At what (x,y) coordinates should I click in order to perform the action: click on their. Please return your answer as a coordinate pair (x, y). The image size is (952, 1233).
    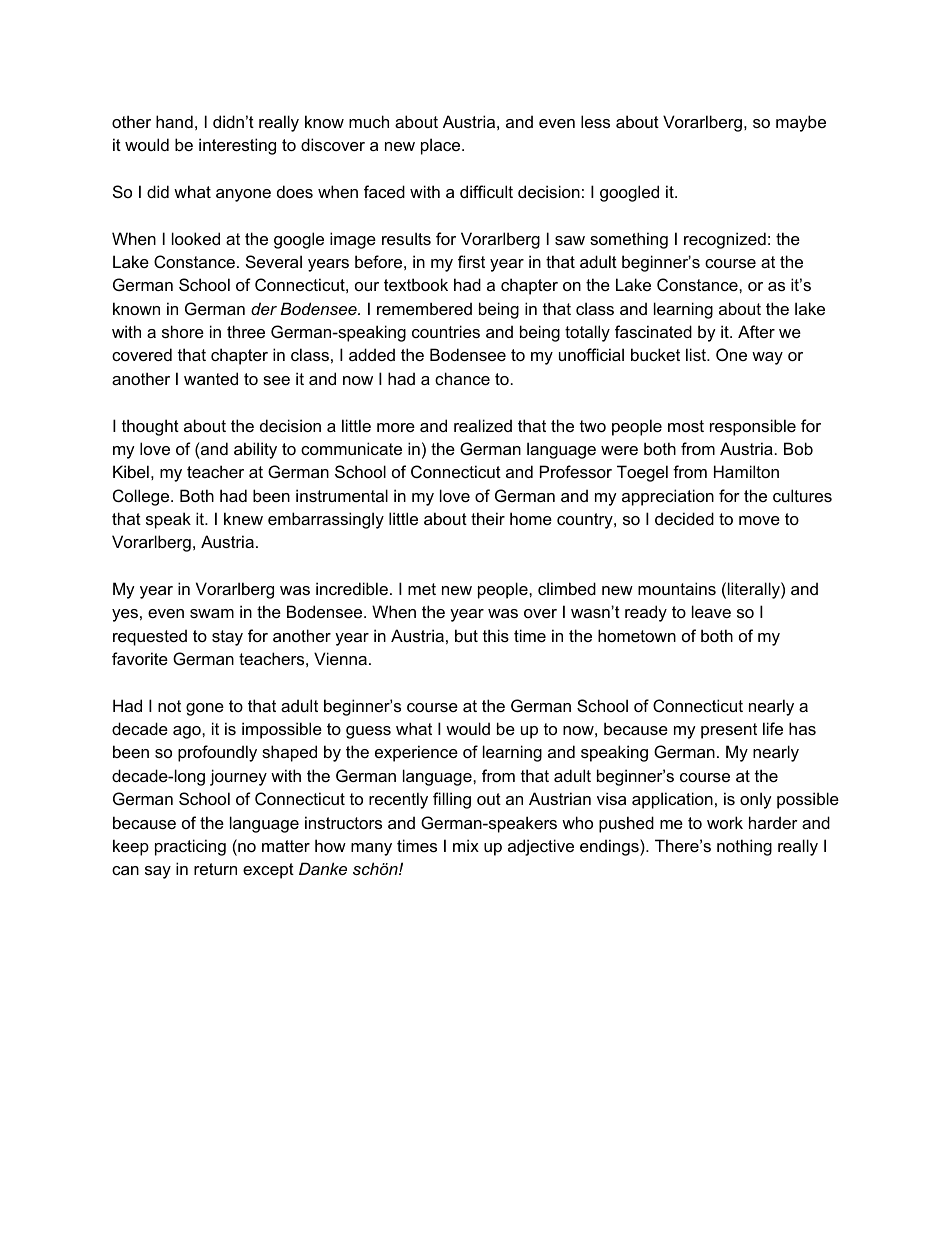
    Looking at the image, I should click on (488, 518).
